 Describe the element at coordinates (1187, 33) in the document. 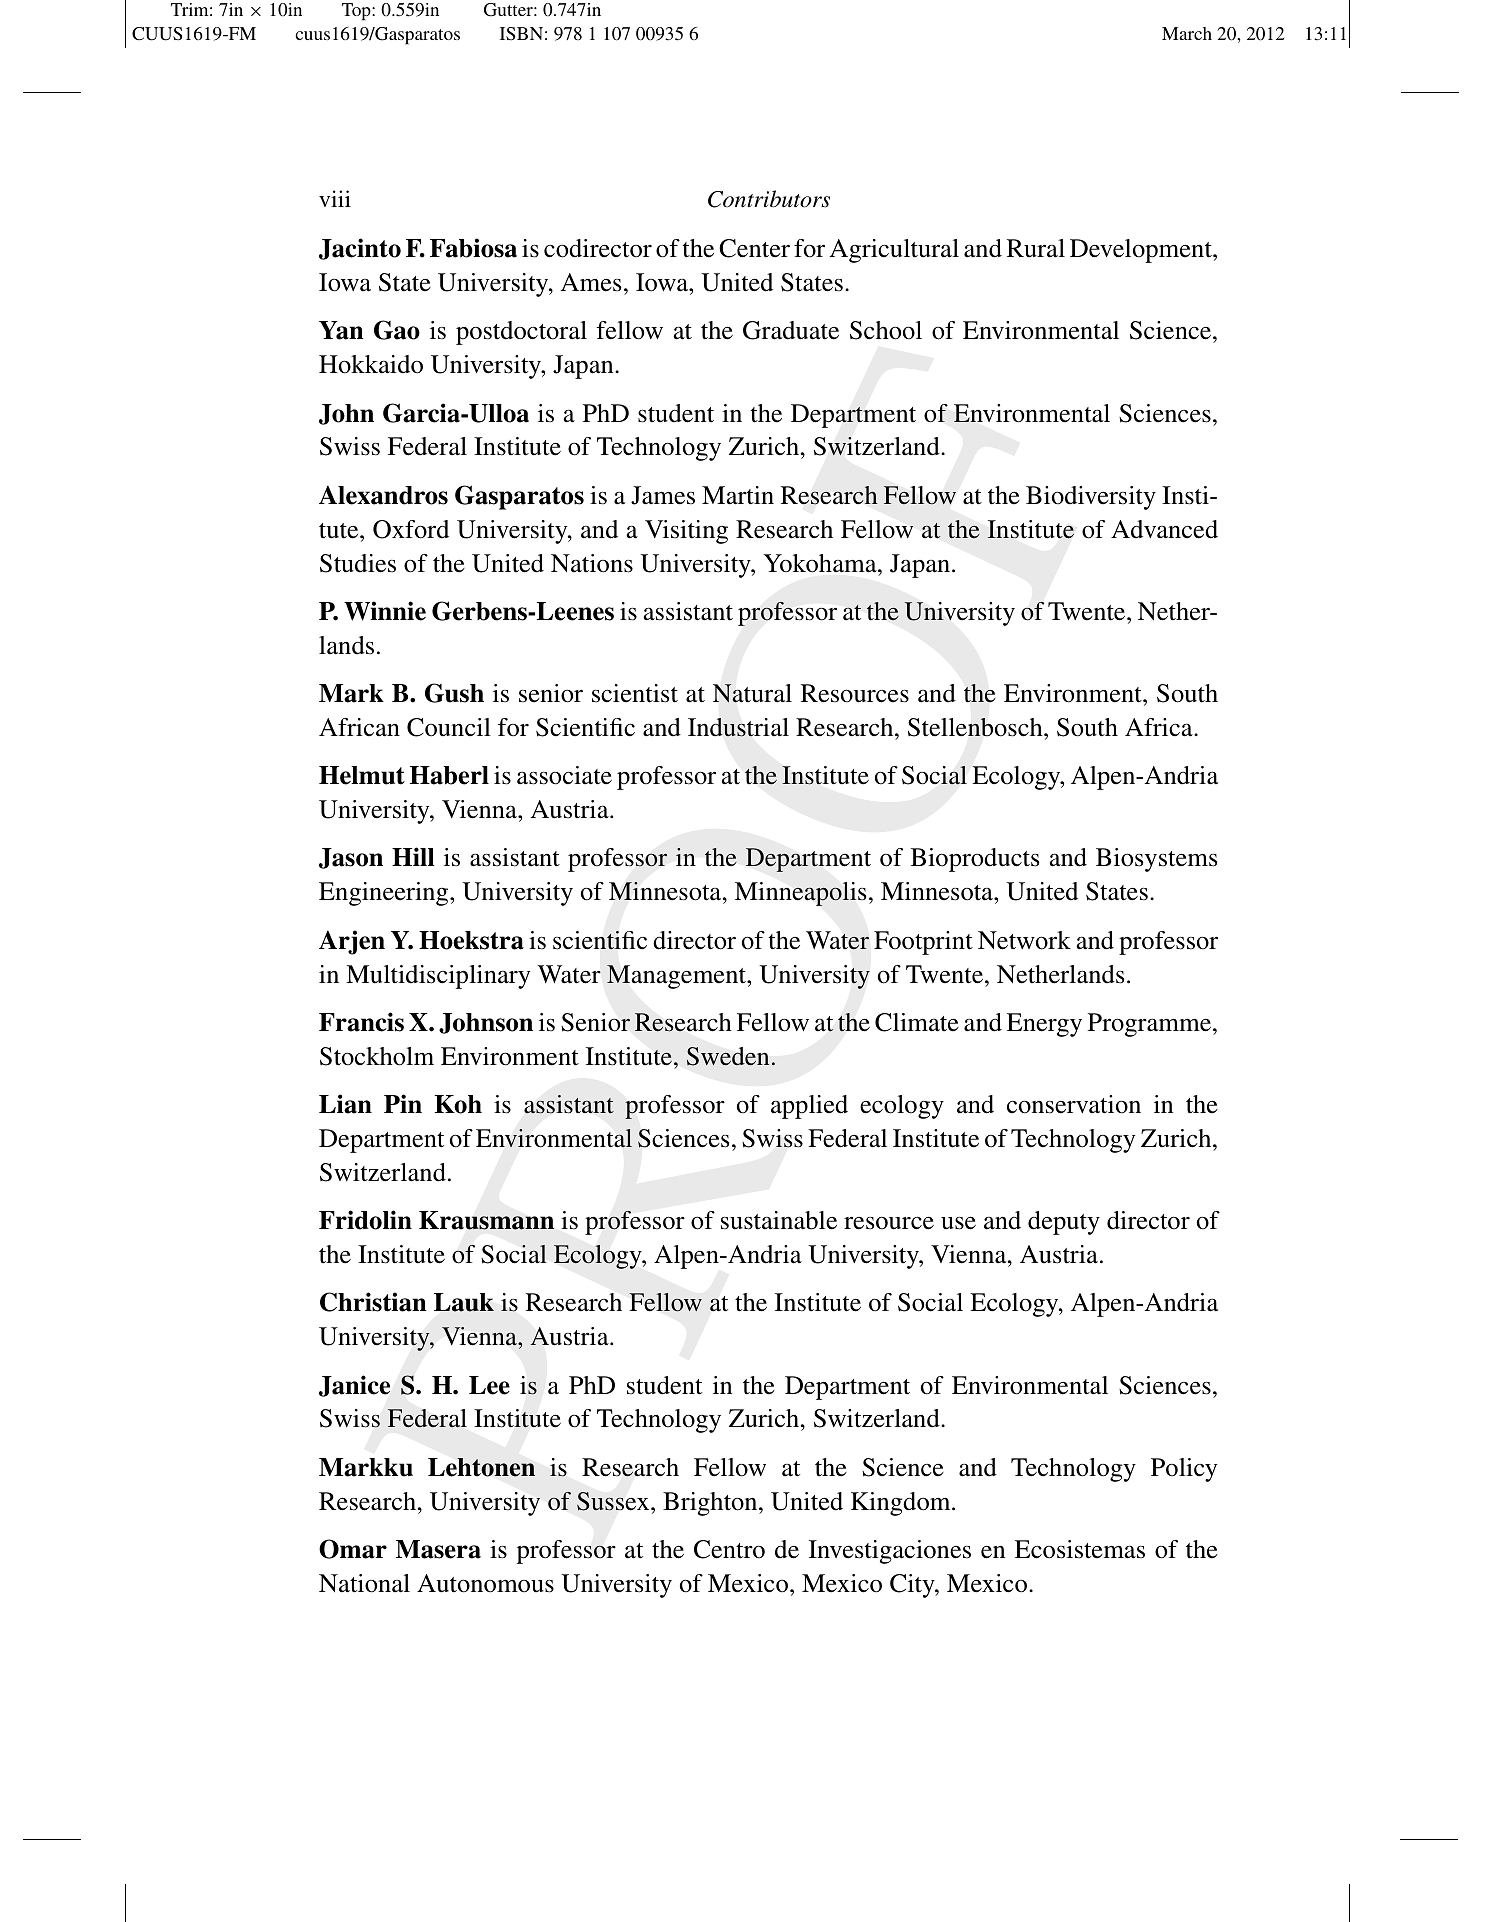

I see `March` at that location.
